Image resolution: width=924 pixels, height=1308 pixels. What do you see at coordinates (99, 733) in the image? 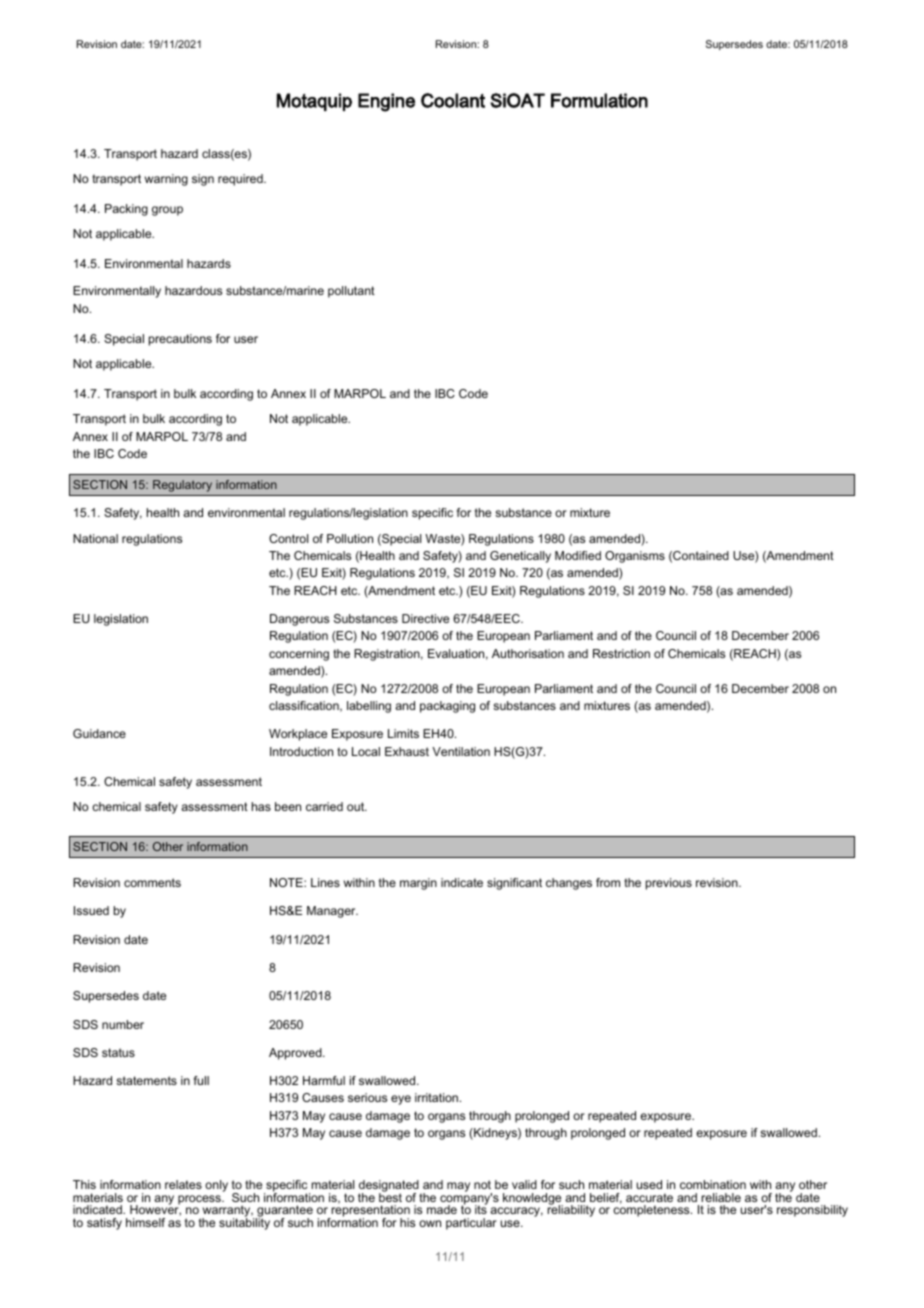
I see `Guidance` at bounding box center [99, 733].
